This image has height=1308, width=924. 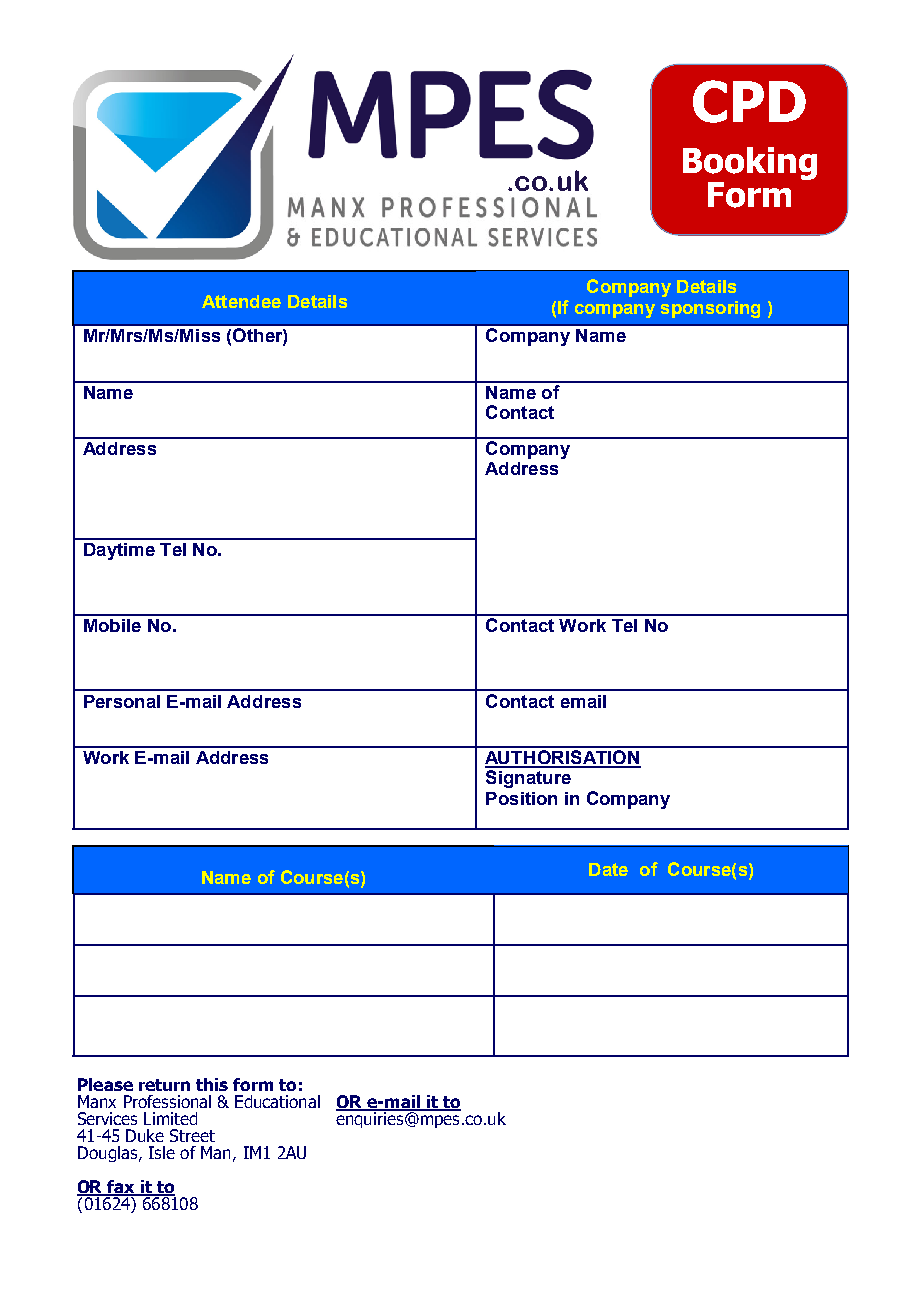 What do you see at coordinates (164, 1085) in the image?
I see `return` at bounding box center [164, 1085].
